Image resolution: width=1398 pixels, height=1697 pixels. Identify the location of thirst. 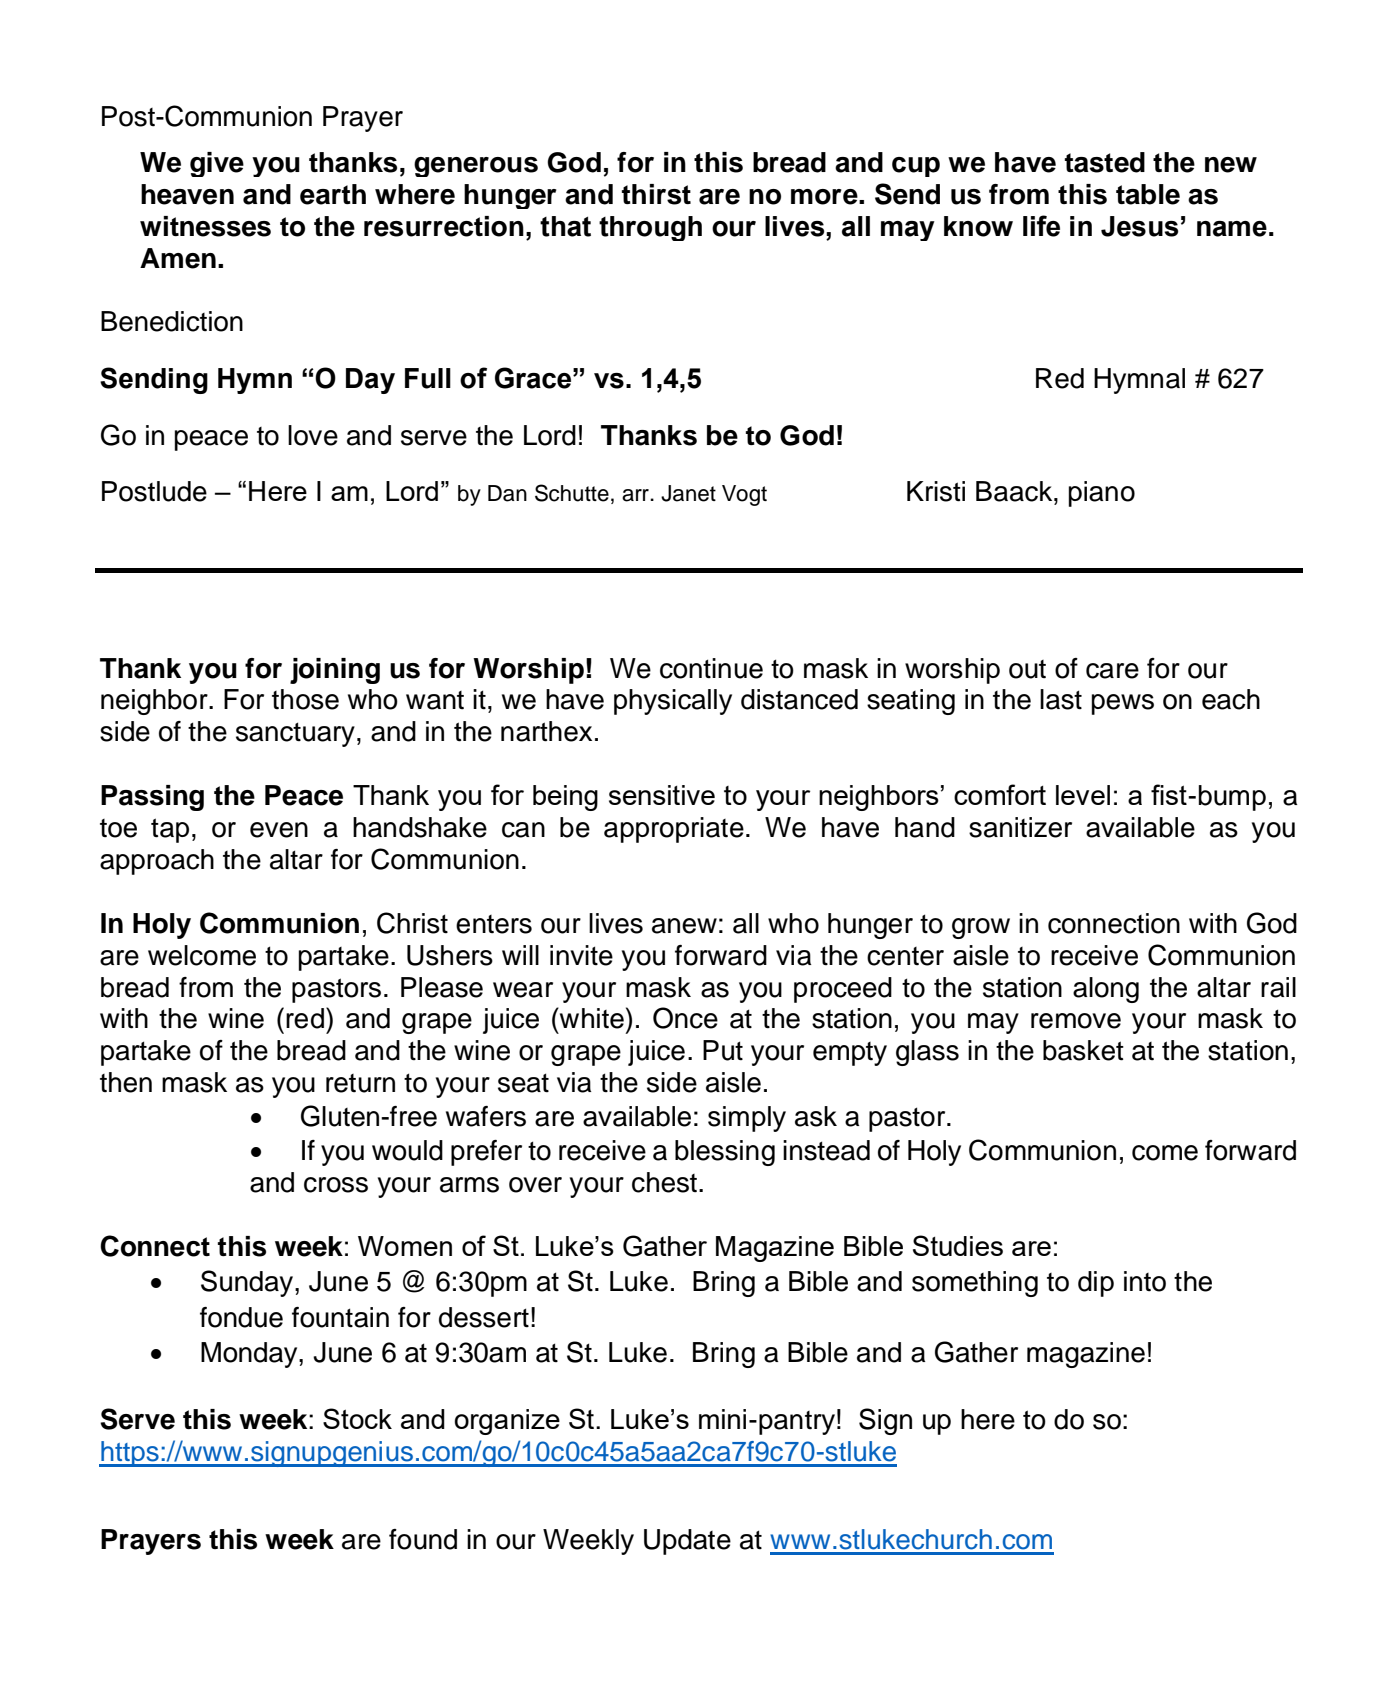
(656, 194).
